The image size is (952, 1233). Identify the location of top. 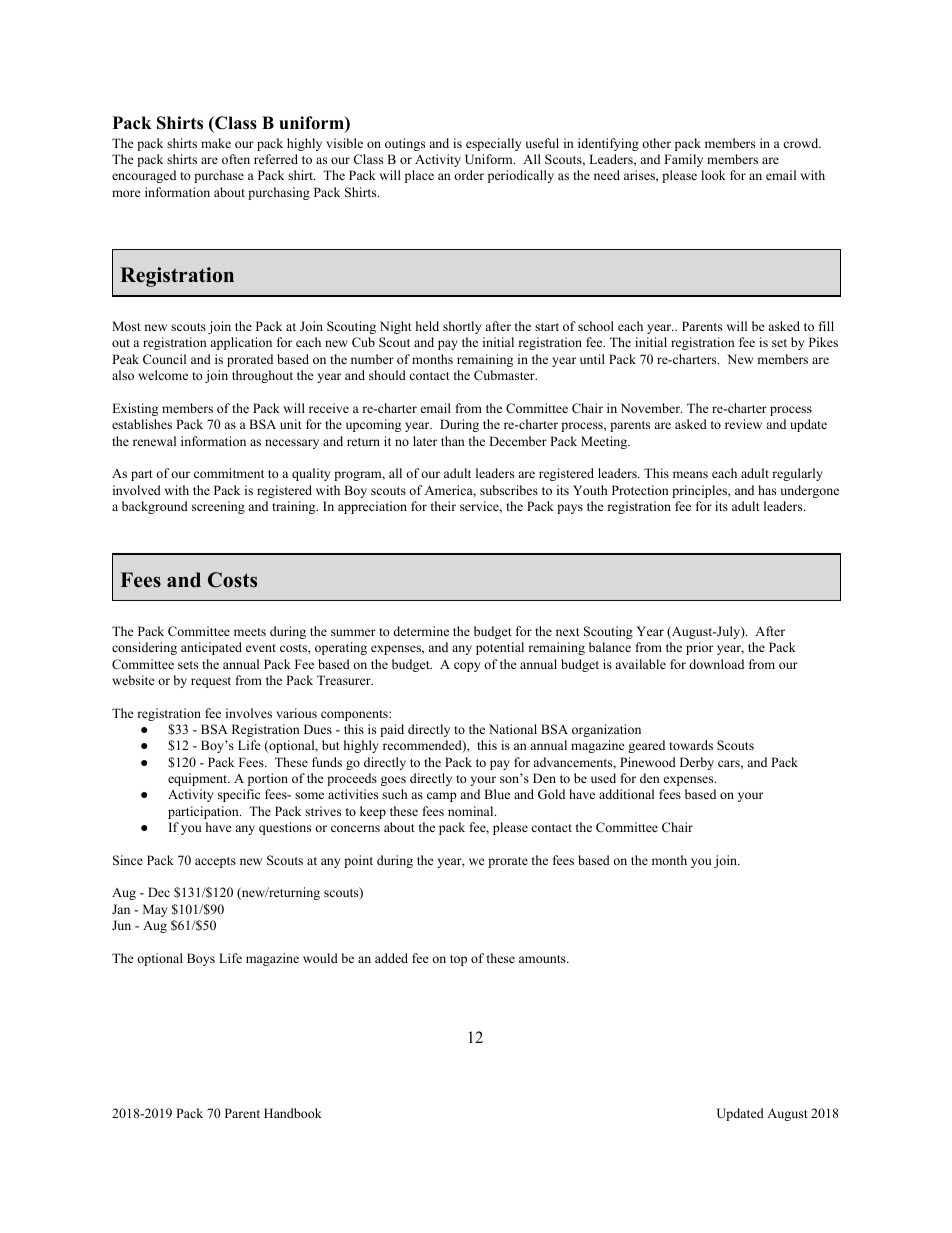
(458, 960).
